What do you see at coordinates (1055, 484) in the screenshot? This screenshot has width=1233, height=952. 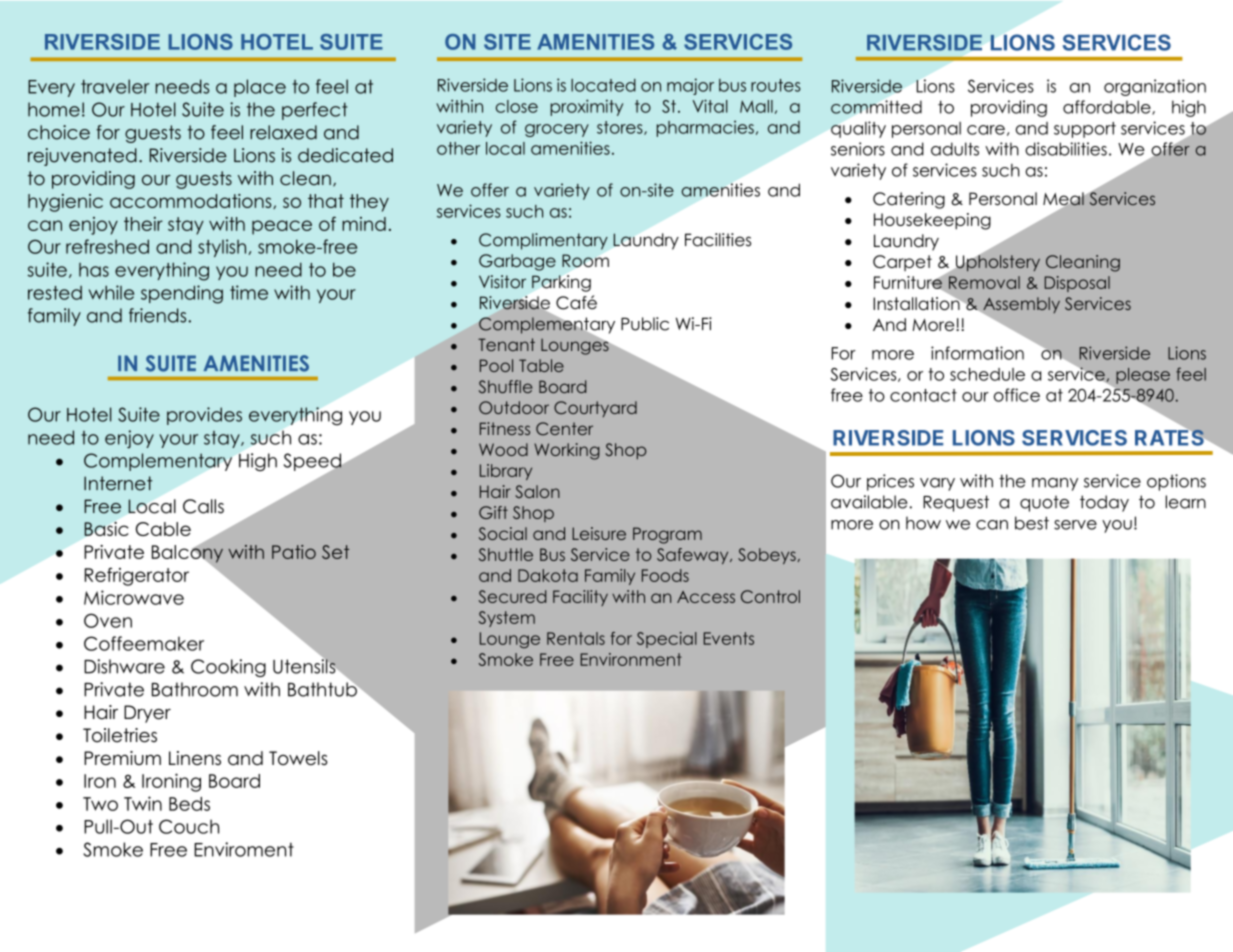 I see `many` at bounding box center [1055, 484].
